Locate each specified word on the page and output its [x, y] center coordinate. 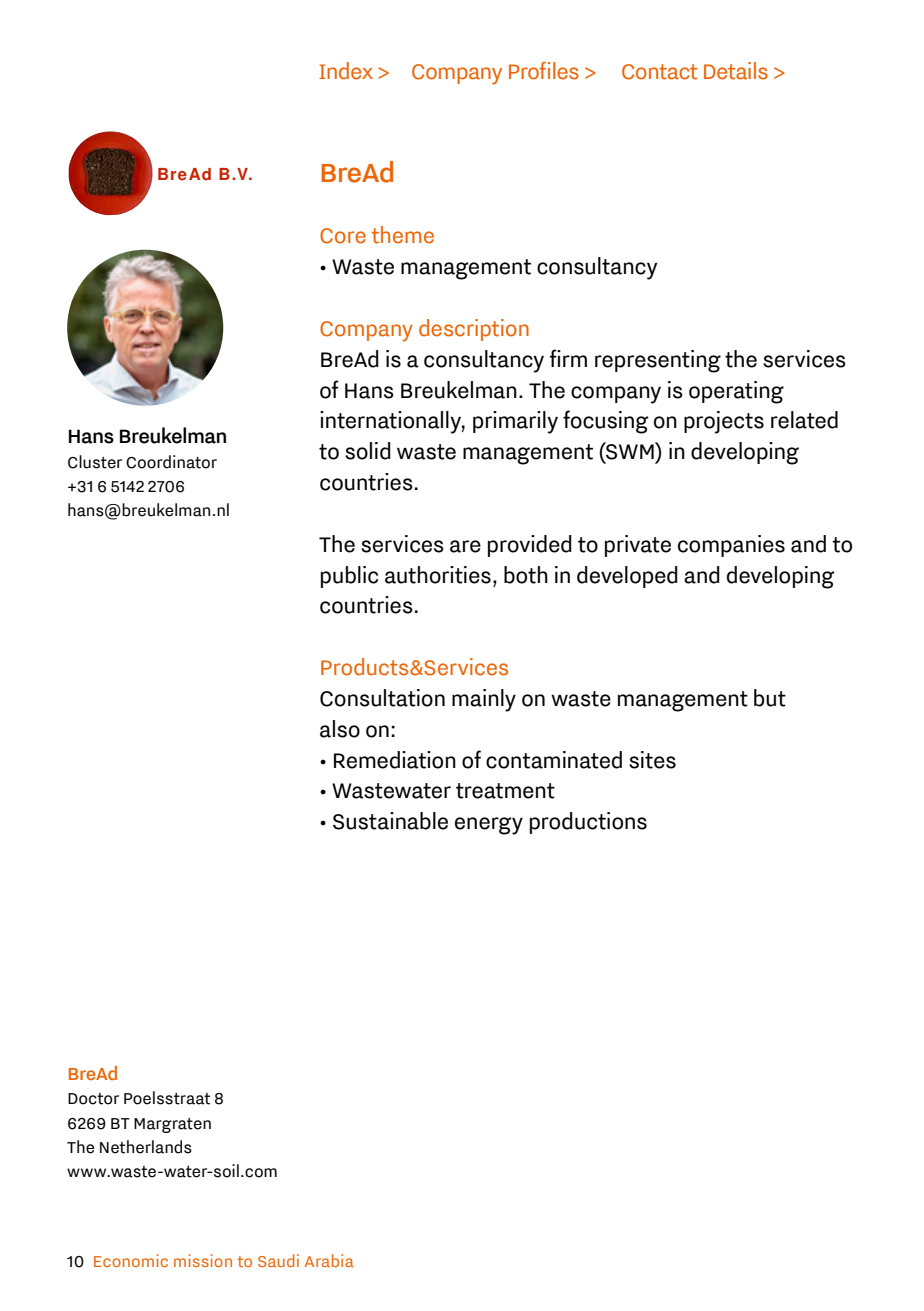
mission [203, 1260]
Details [736, 71]
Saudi [278, 1260]
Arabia [329, 1260]
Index [346, 71]
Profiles [544, 70]
